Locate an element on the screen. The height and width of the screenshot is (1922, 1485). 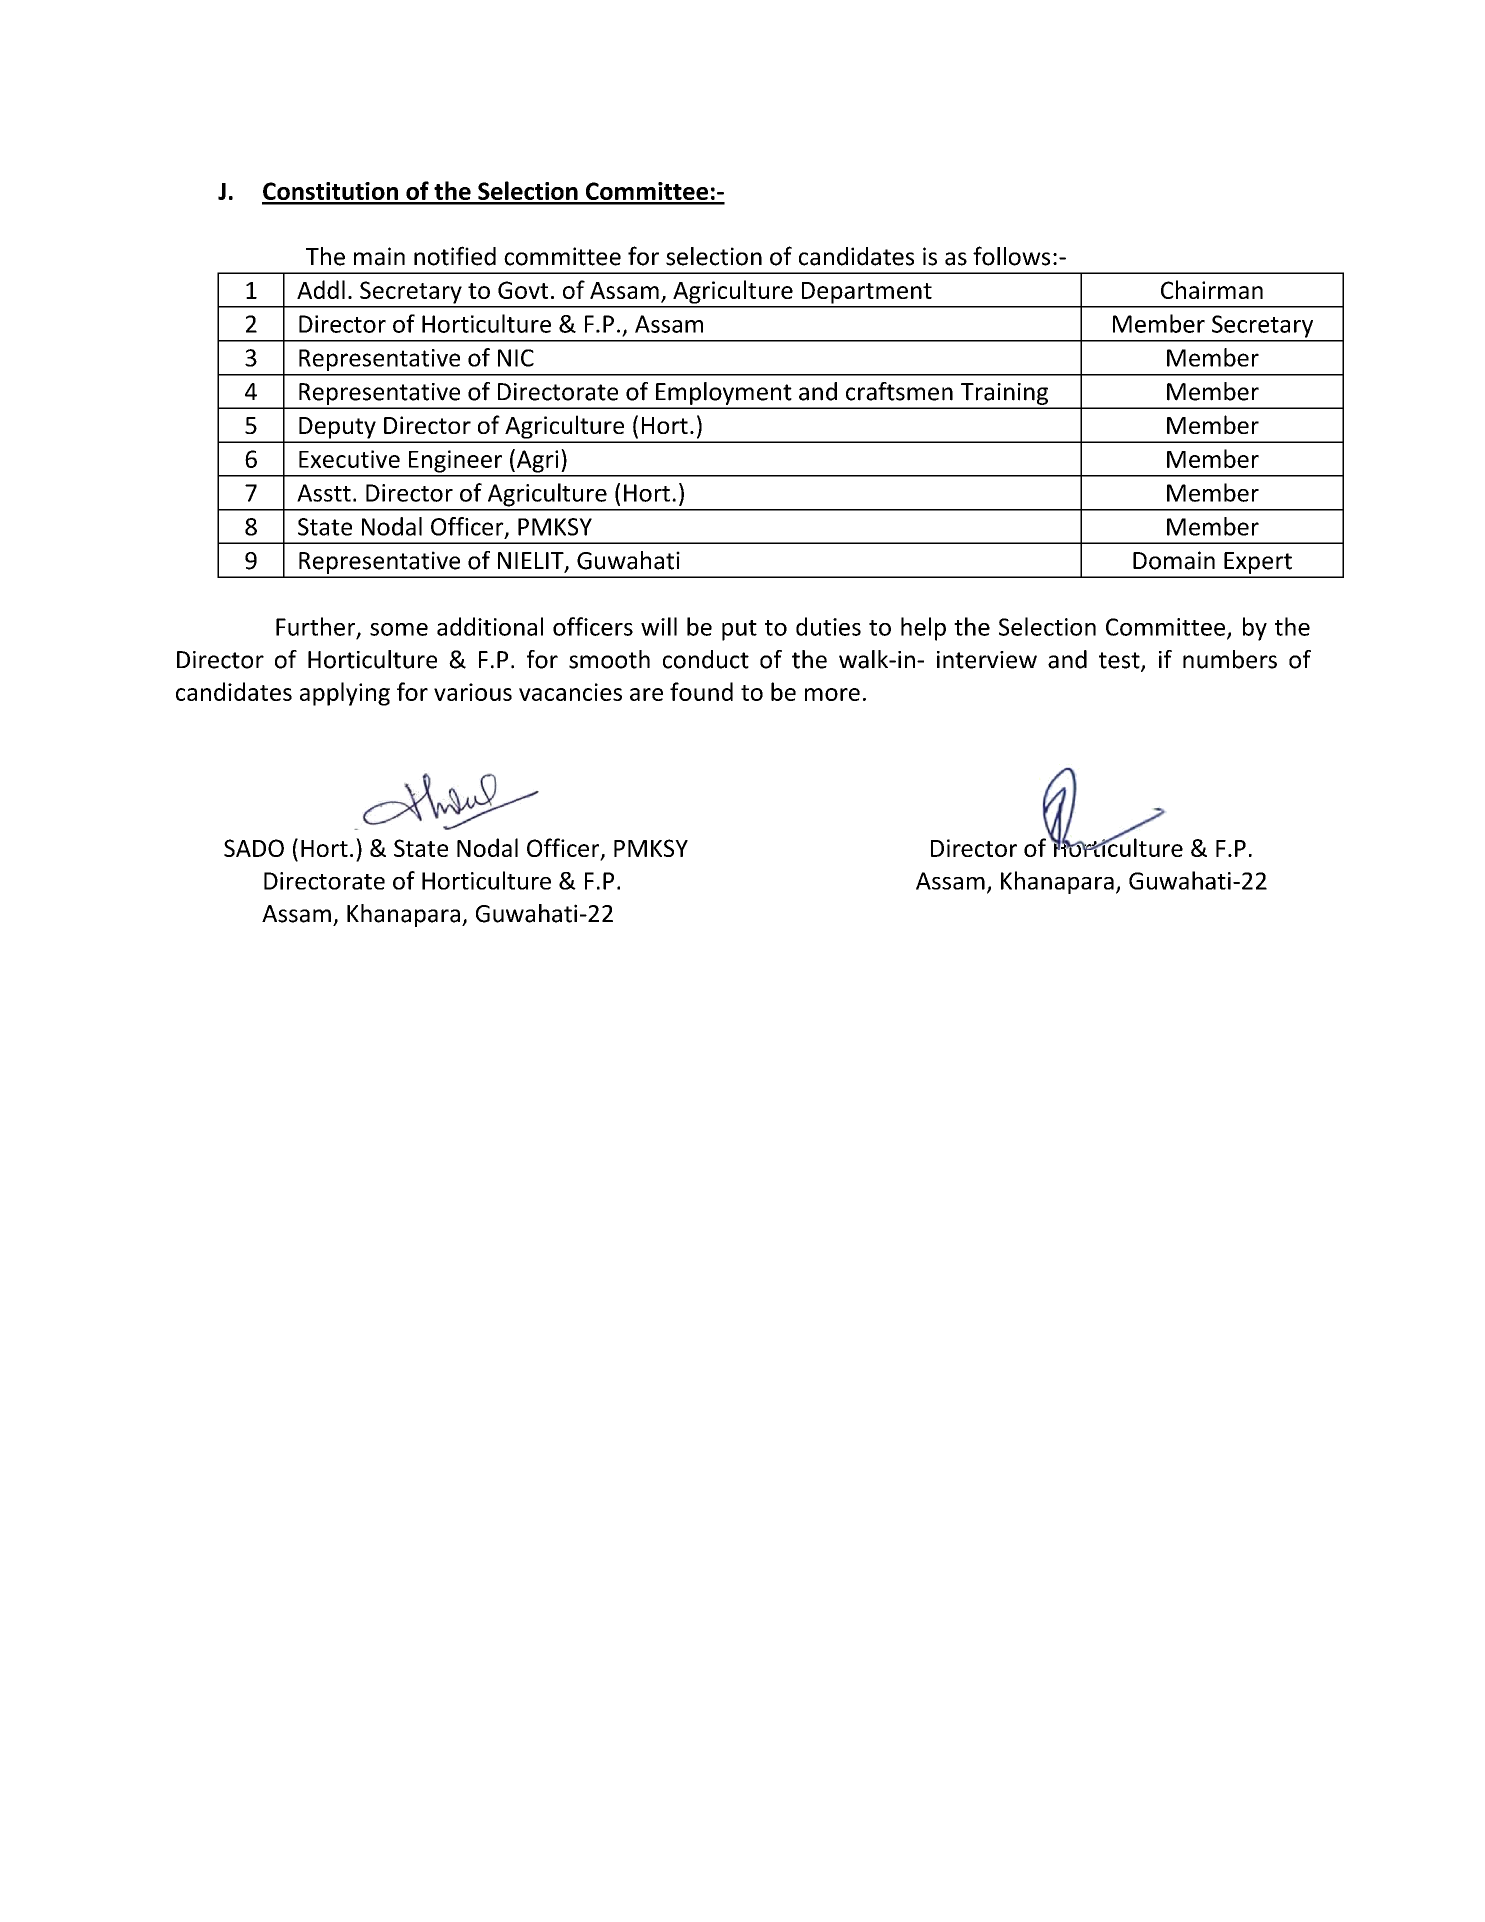
Executive is located at coordinates (349, 459).
